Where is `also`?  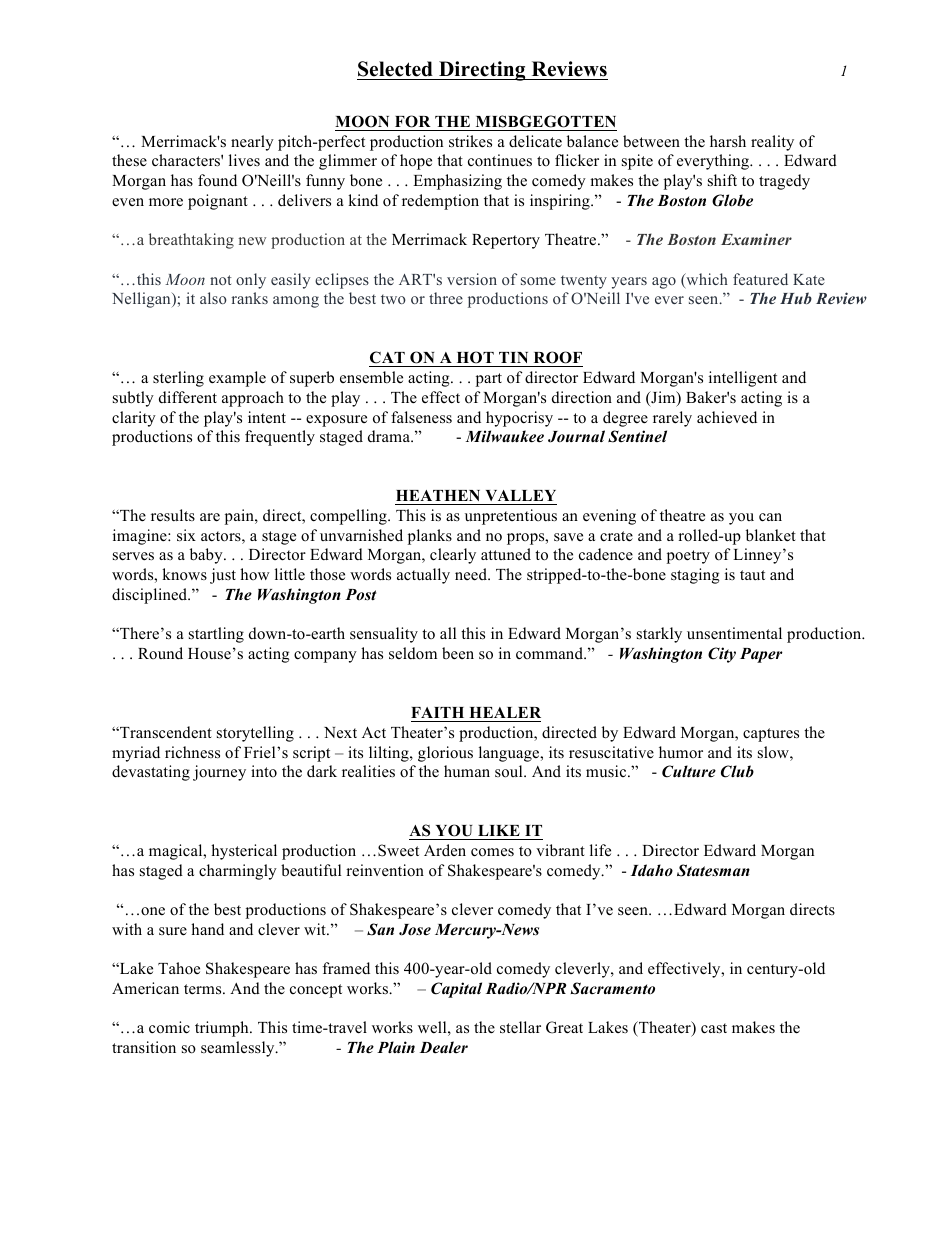
also is located at coordinates (213, 298).
